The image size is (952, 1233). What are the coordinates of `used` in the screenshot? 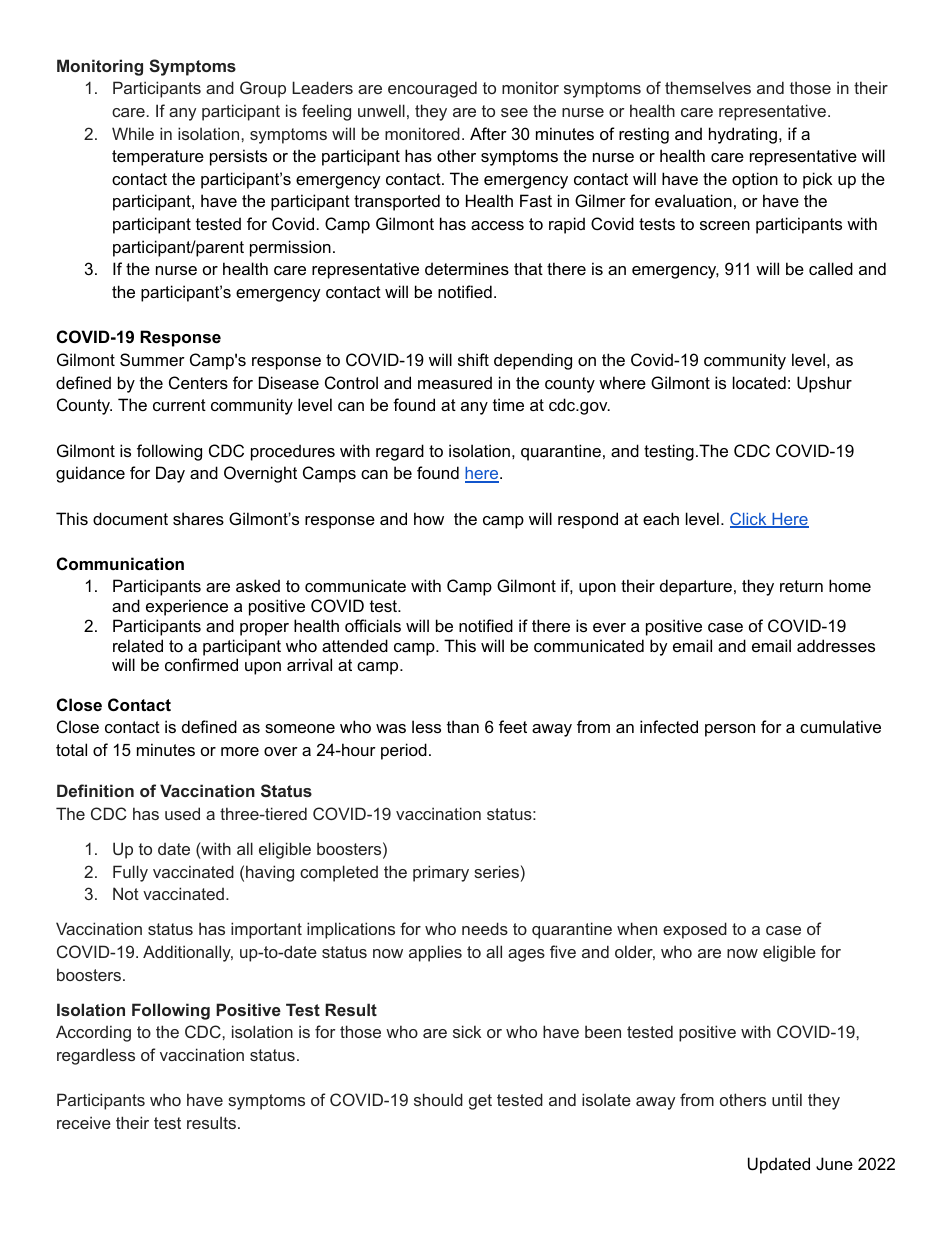 It's located at (182, 813).
